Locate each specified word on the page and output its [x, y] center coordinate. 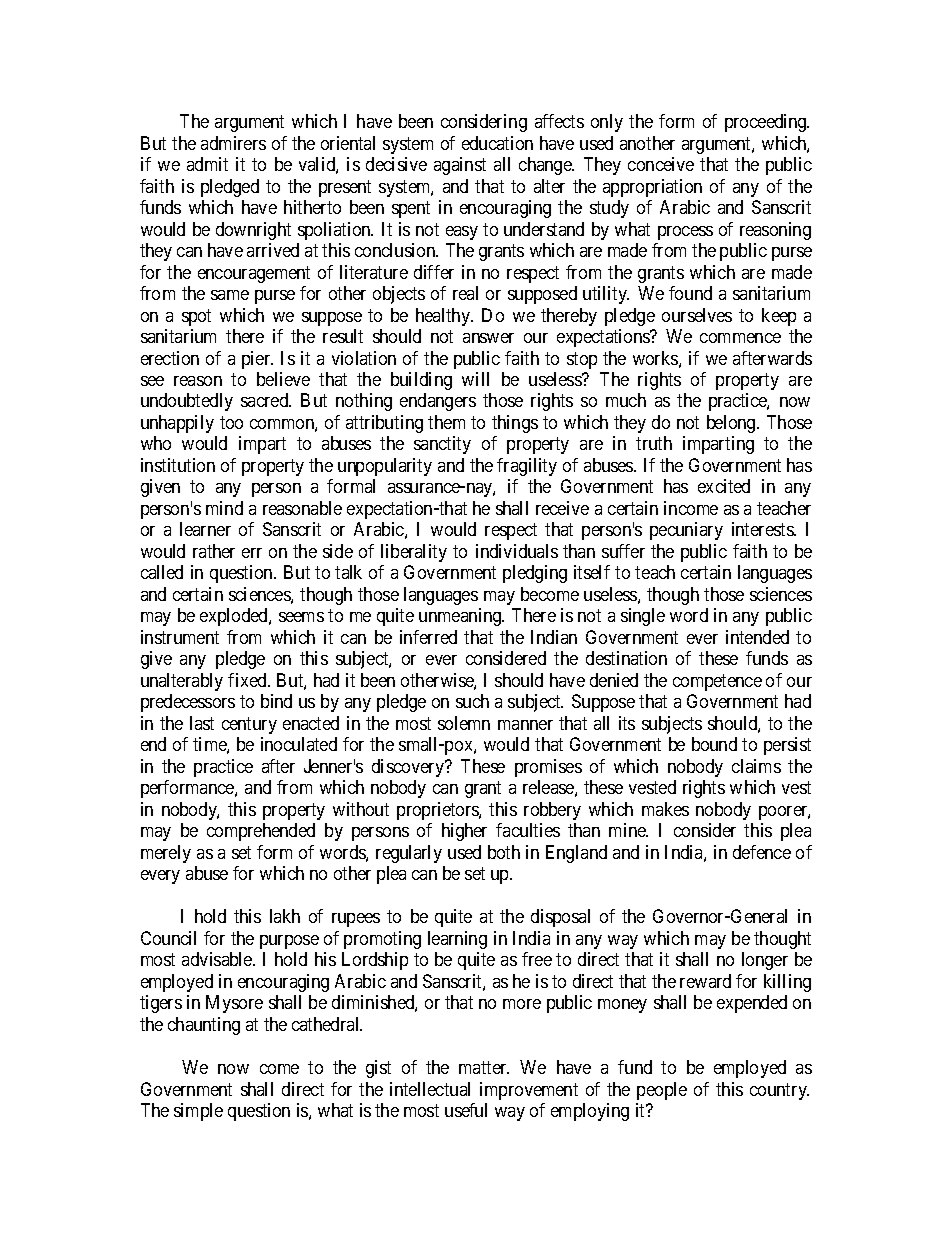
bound [714, 744]
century [249, 725]
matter [484, 1067]
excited [724, 486]
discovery [409, 768]
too [231, 422]
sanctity [442, 445]
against [460, 166]
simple [198, 1112]
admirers [233, 143]
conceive [661, 164]
